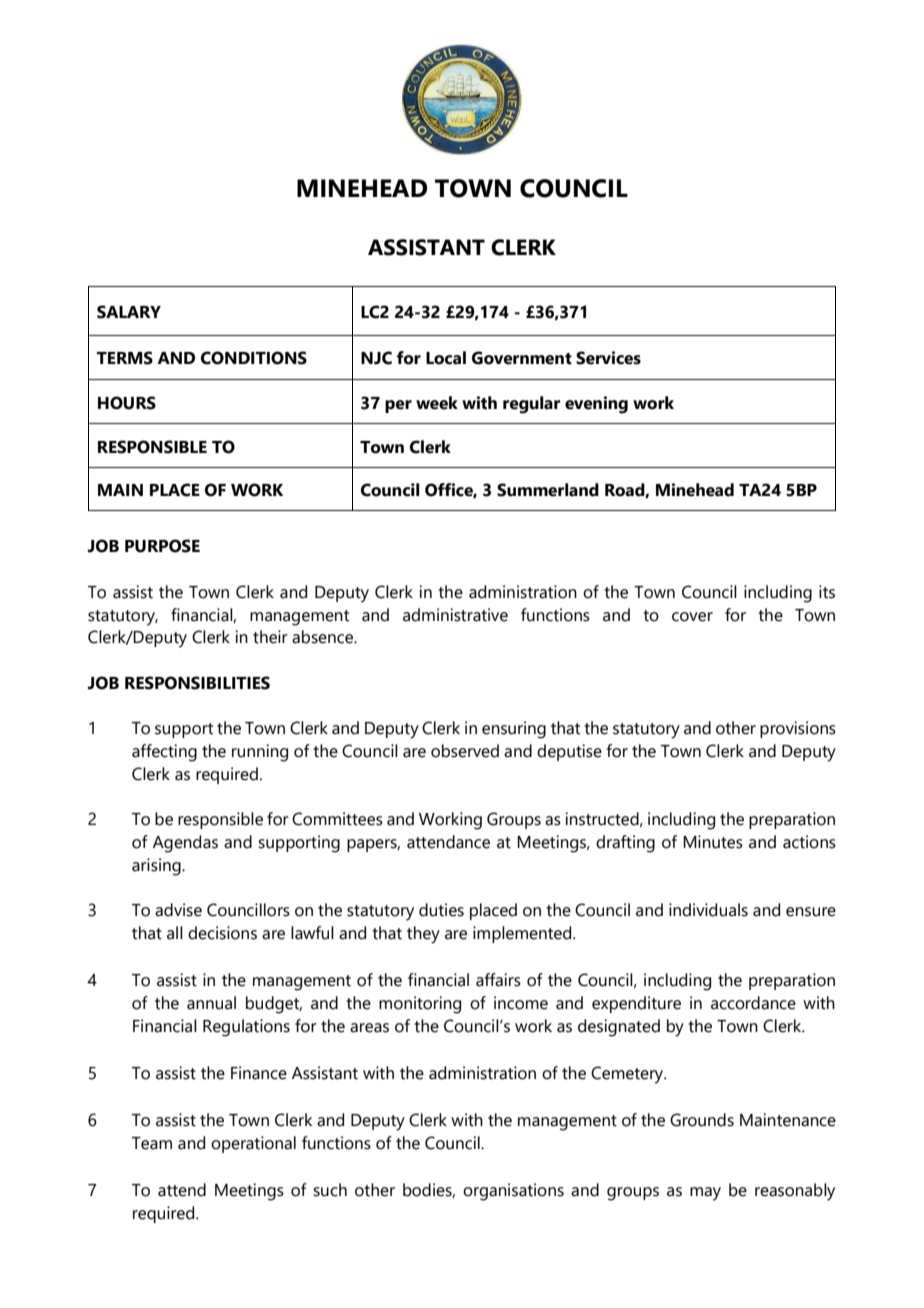 Image resolution: width=924 pixels, height=1308 pixels. What do you see at coordinates (164, 753) in the screenshot?
I see `affecting` at bounding box center [164, 753].
